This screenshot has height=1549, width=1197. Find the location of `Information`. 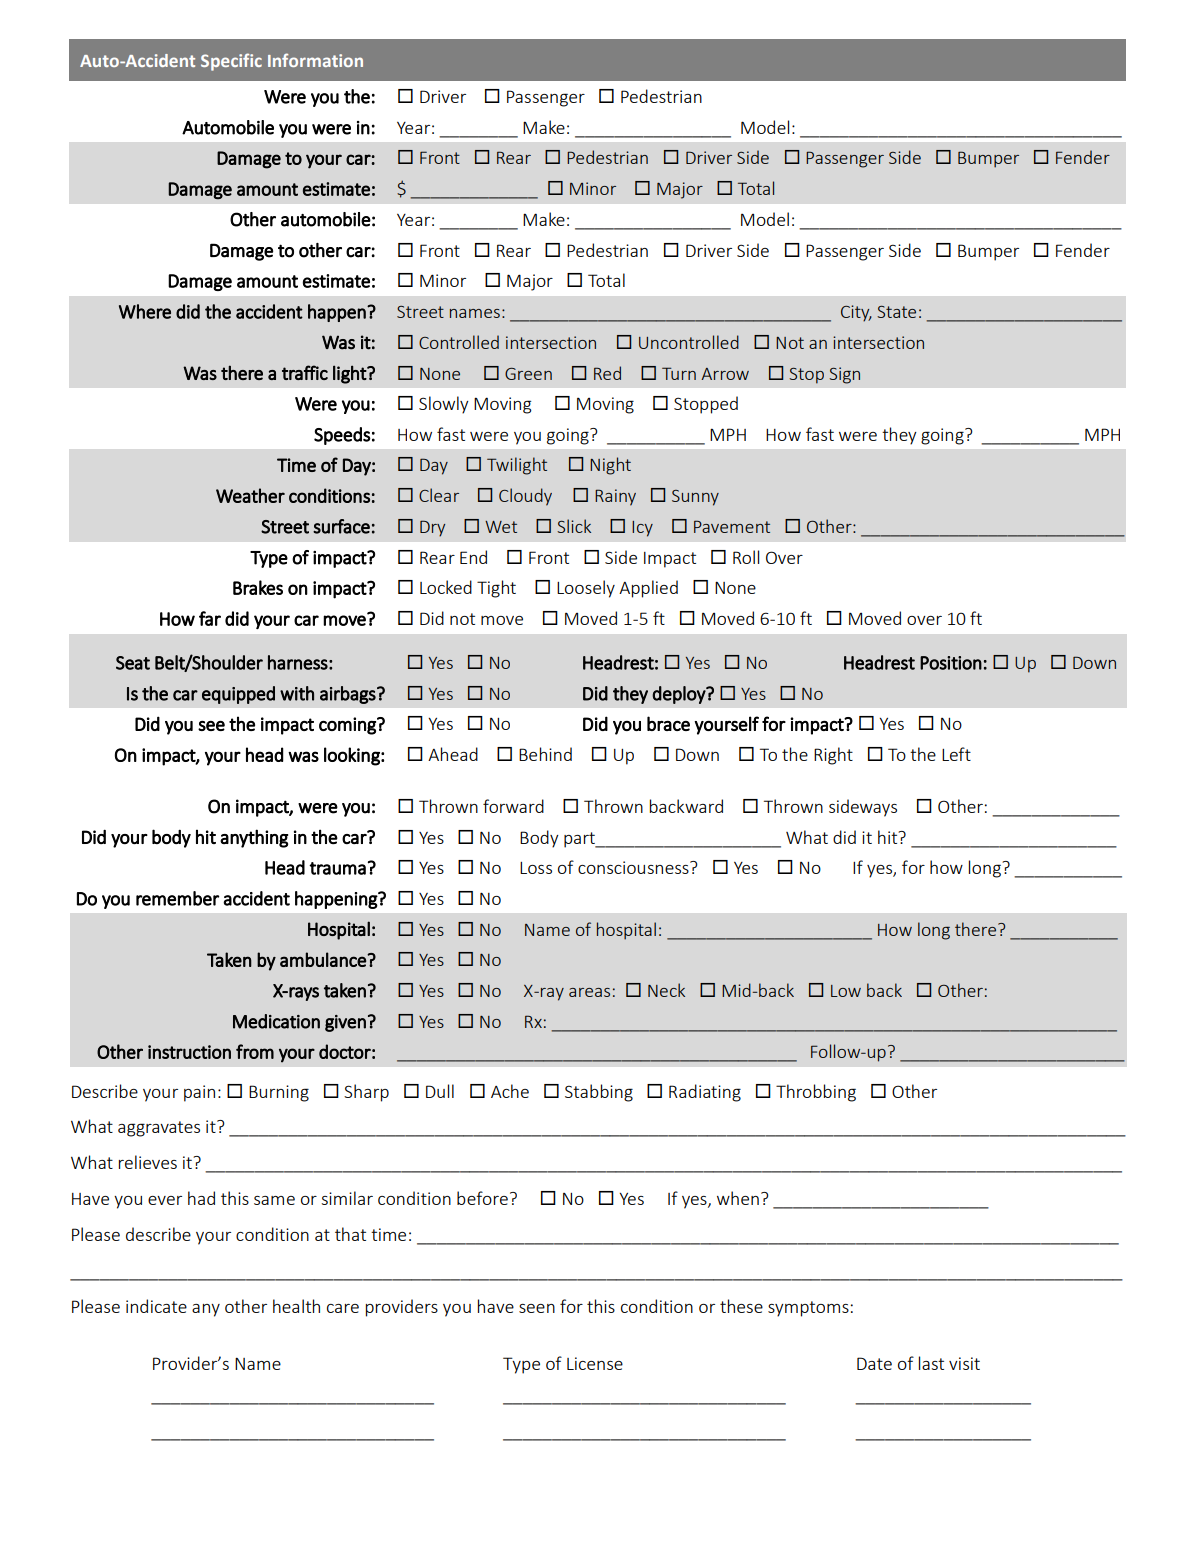

Information is located at coordinates (315, 60).
